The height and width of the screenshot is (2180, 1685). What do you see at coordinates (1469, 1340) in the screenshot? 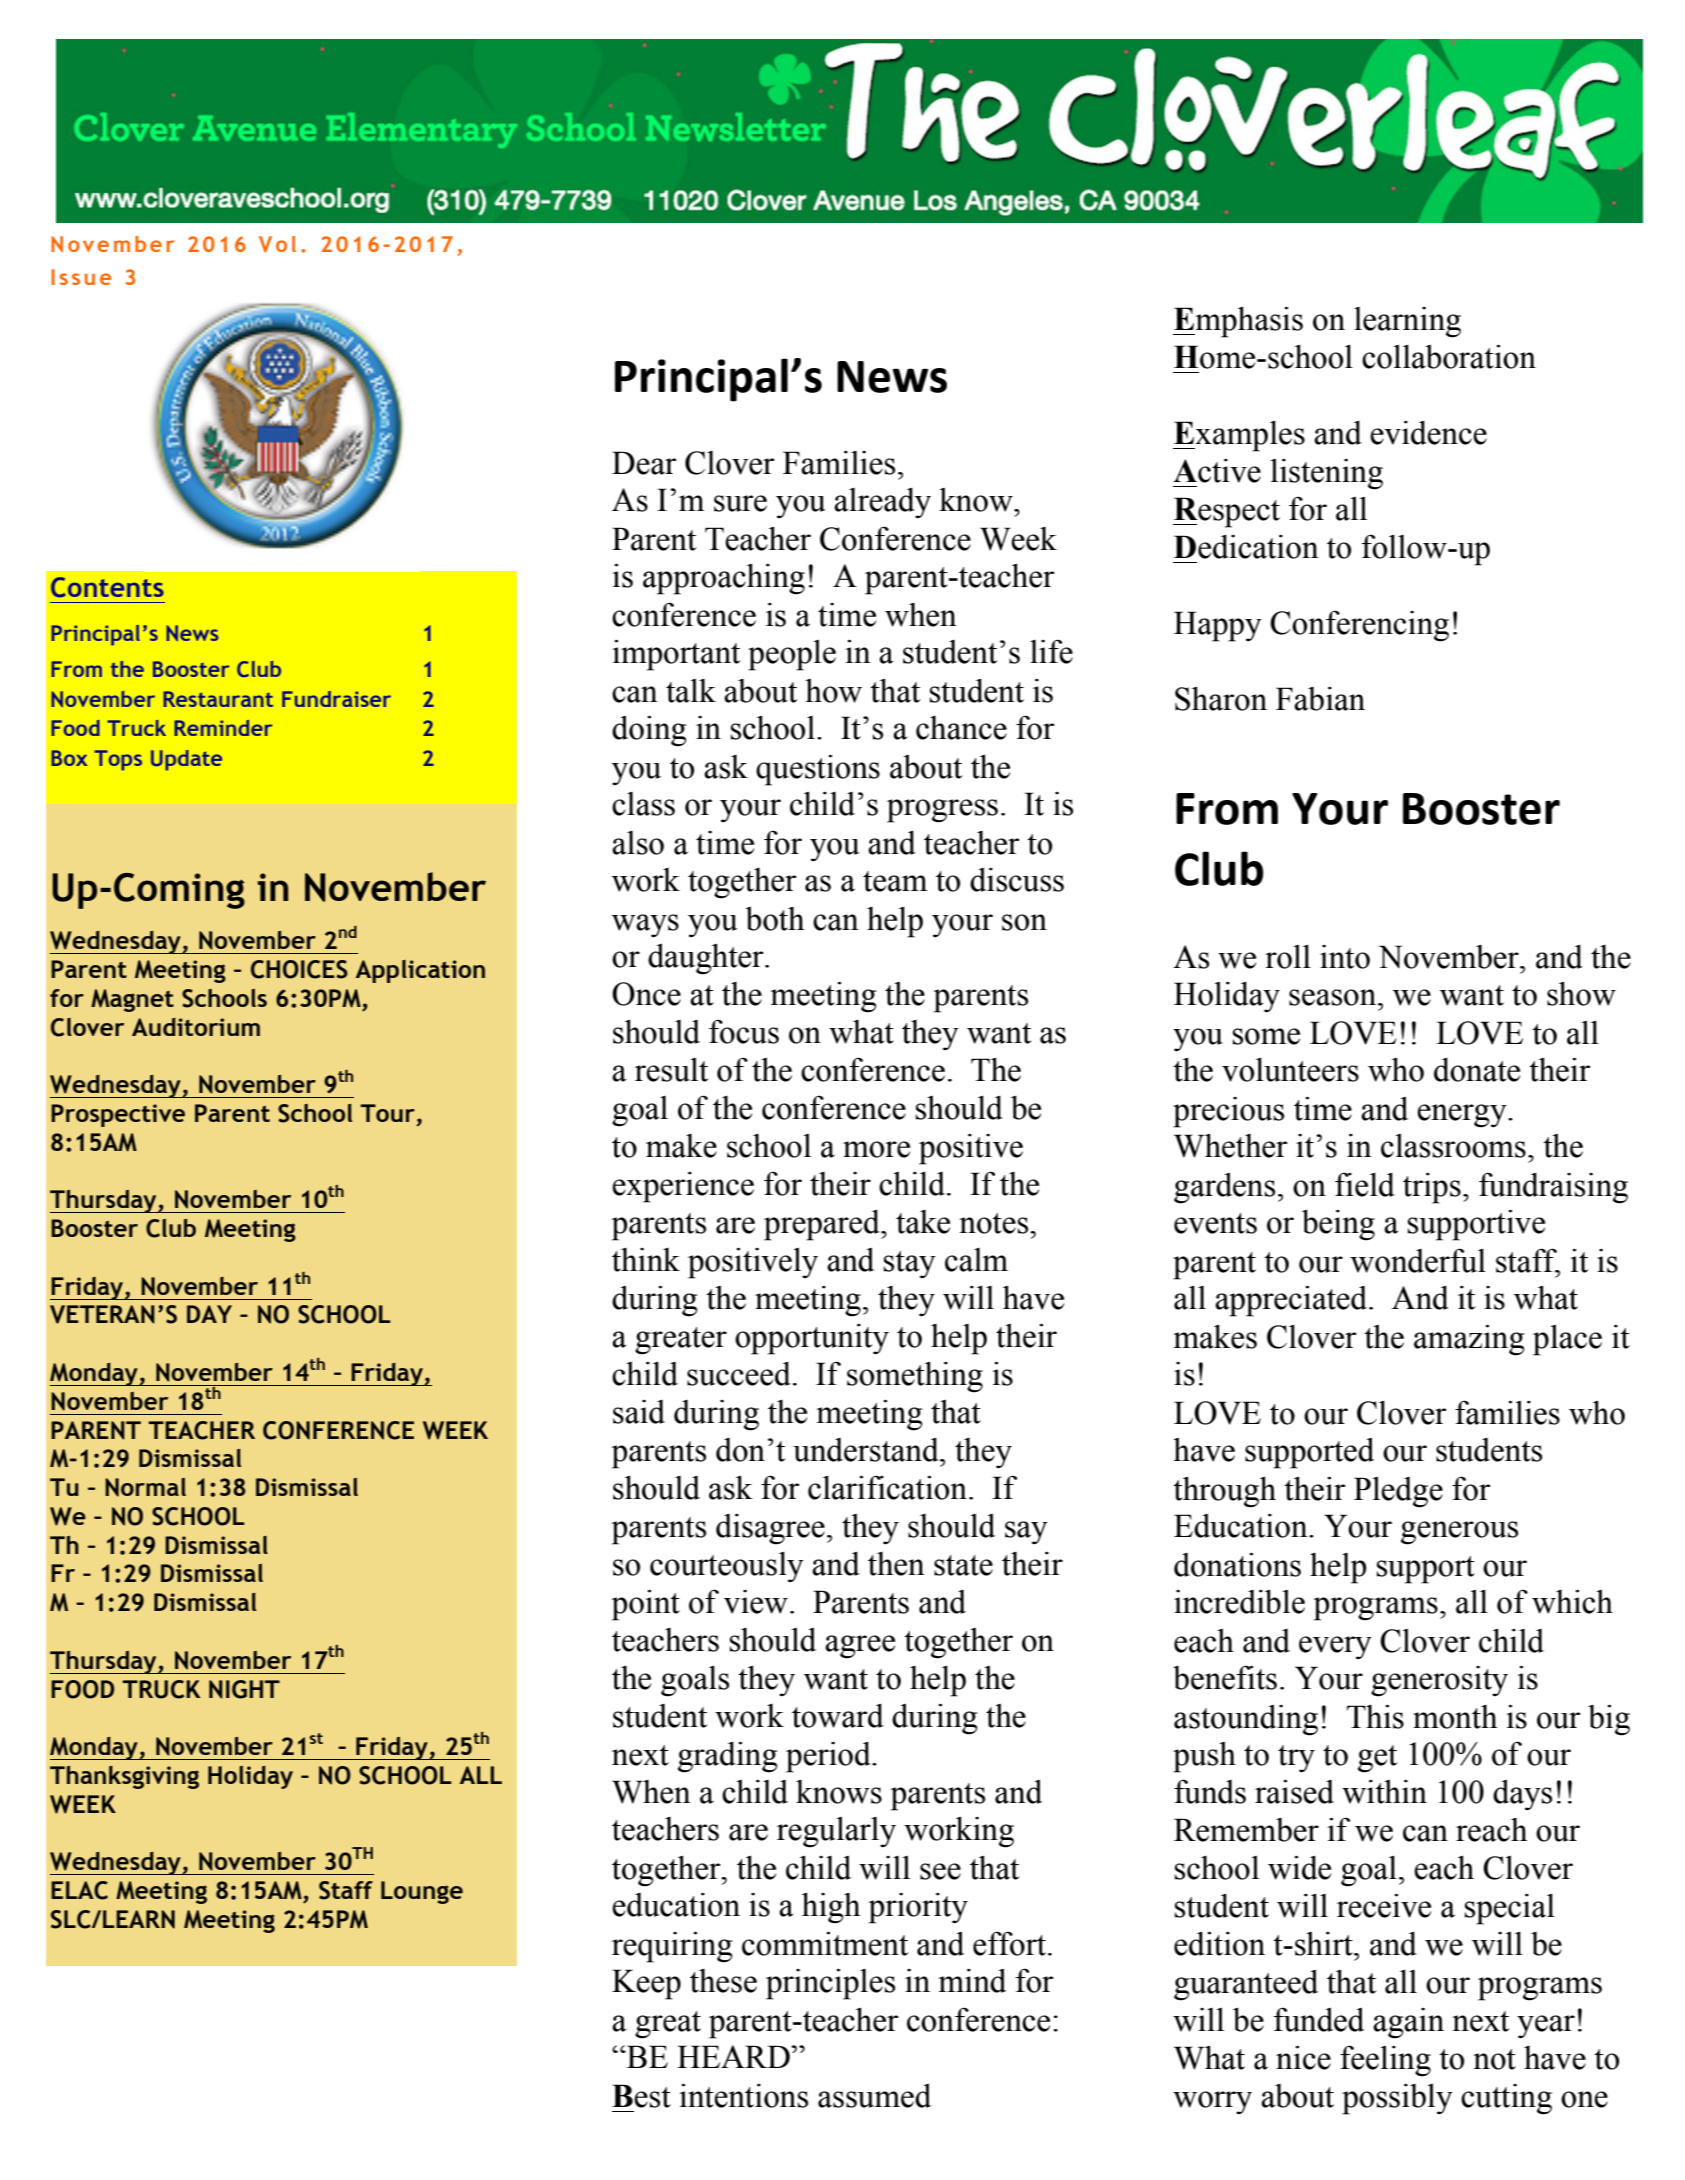
I see `amazing` at bounding box center [1469, 1340].
